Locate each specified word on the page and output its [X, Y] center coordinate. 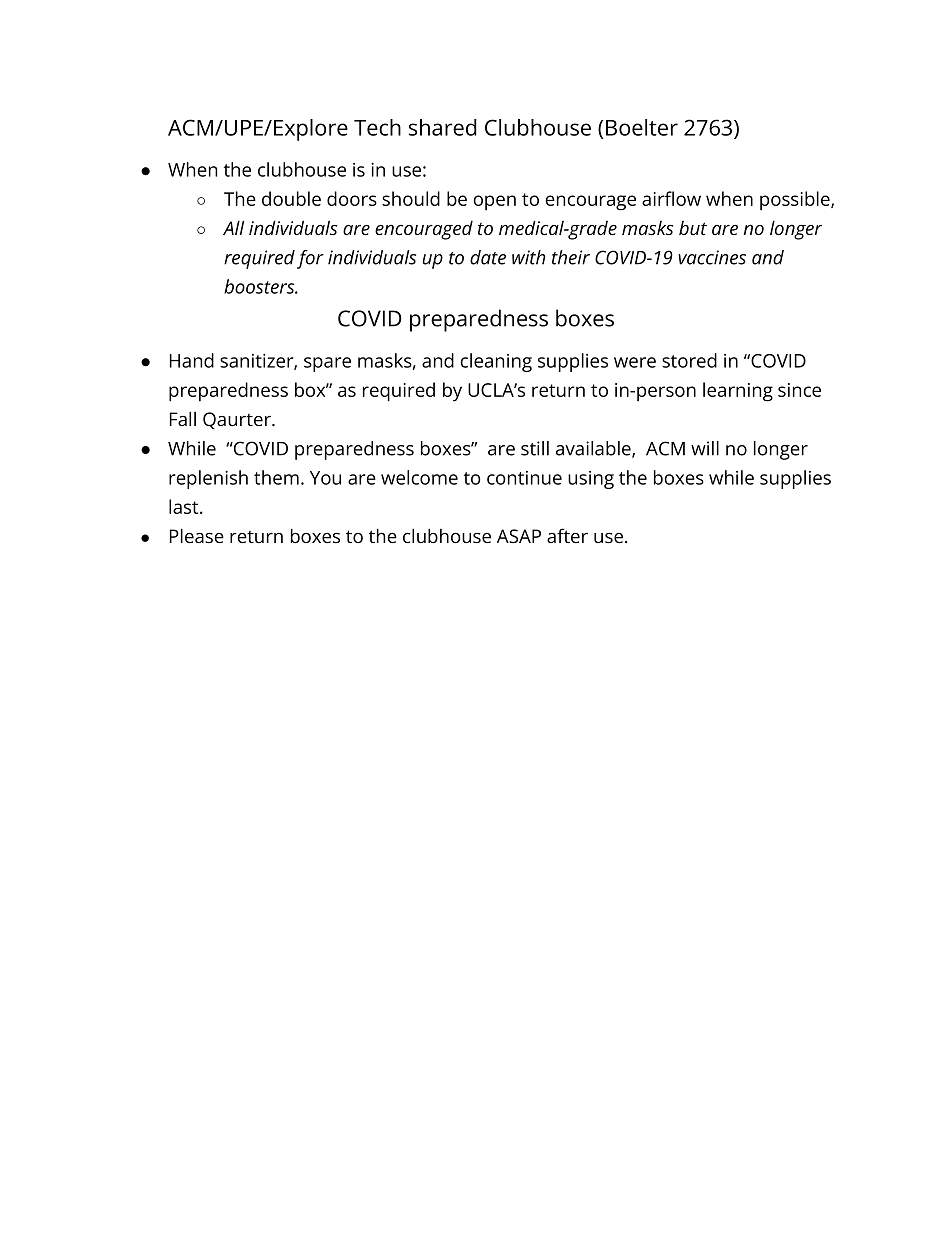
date [488, 257]
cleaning [496, 362]
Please [197, 535]
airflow [671, 198]
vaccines [712, 257]
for [310, 259]
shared [443, 127]
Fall [183, 418]
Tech [377, 127]
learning [738, 392]
